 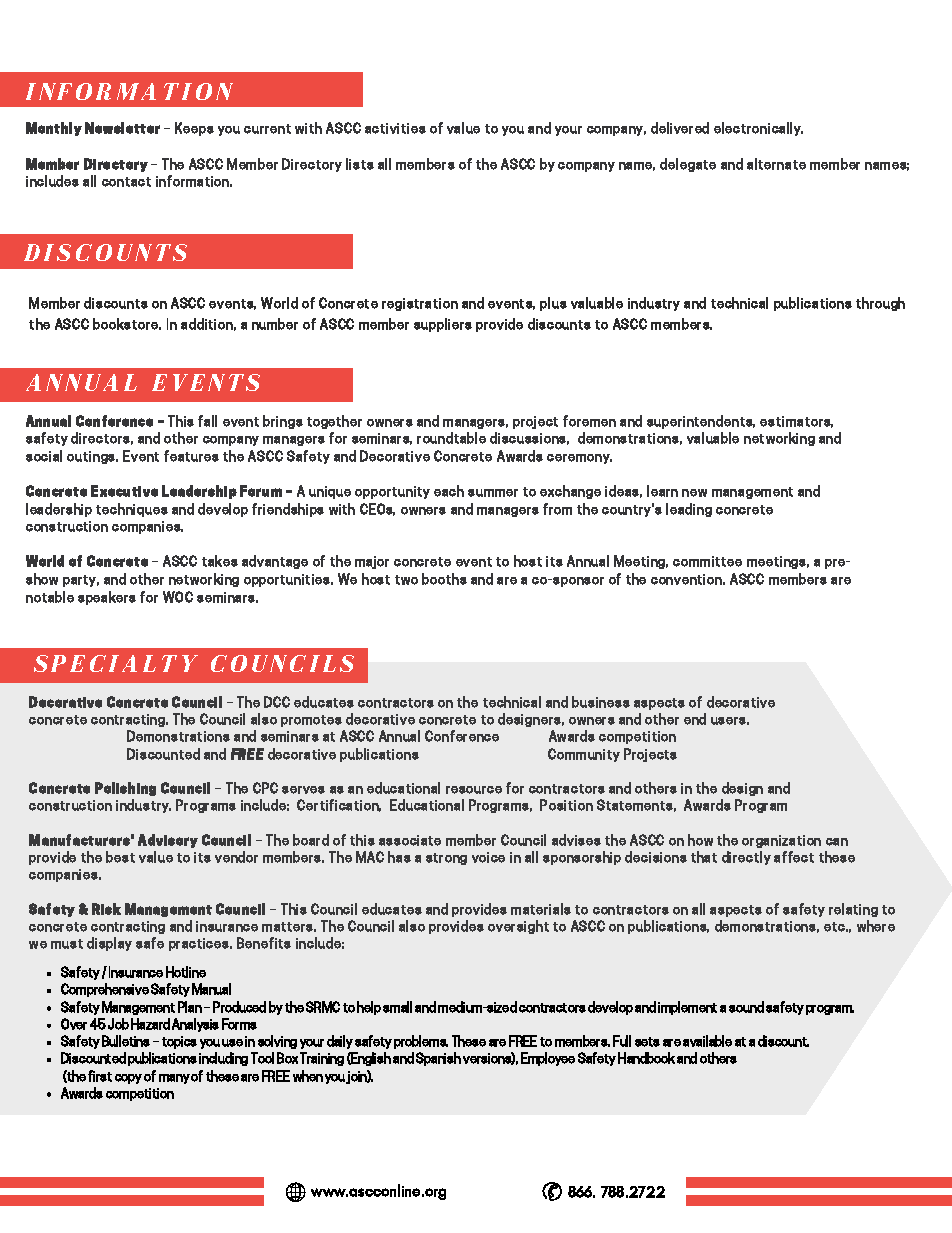 What do you see at coordinates (776, 164) in the screenshot?
I see `alternate` at bounding box center [776, 164].
